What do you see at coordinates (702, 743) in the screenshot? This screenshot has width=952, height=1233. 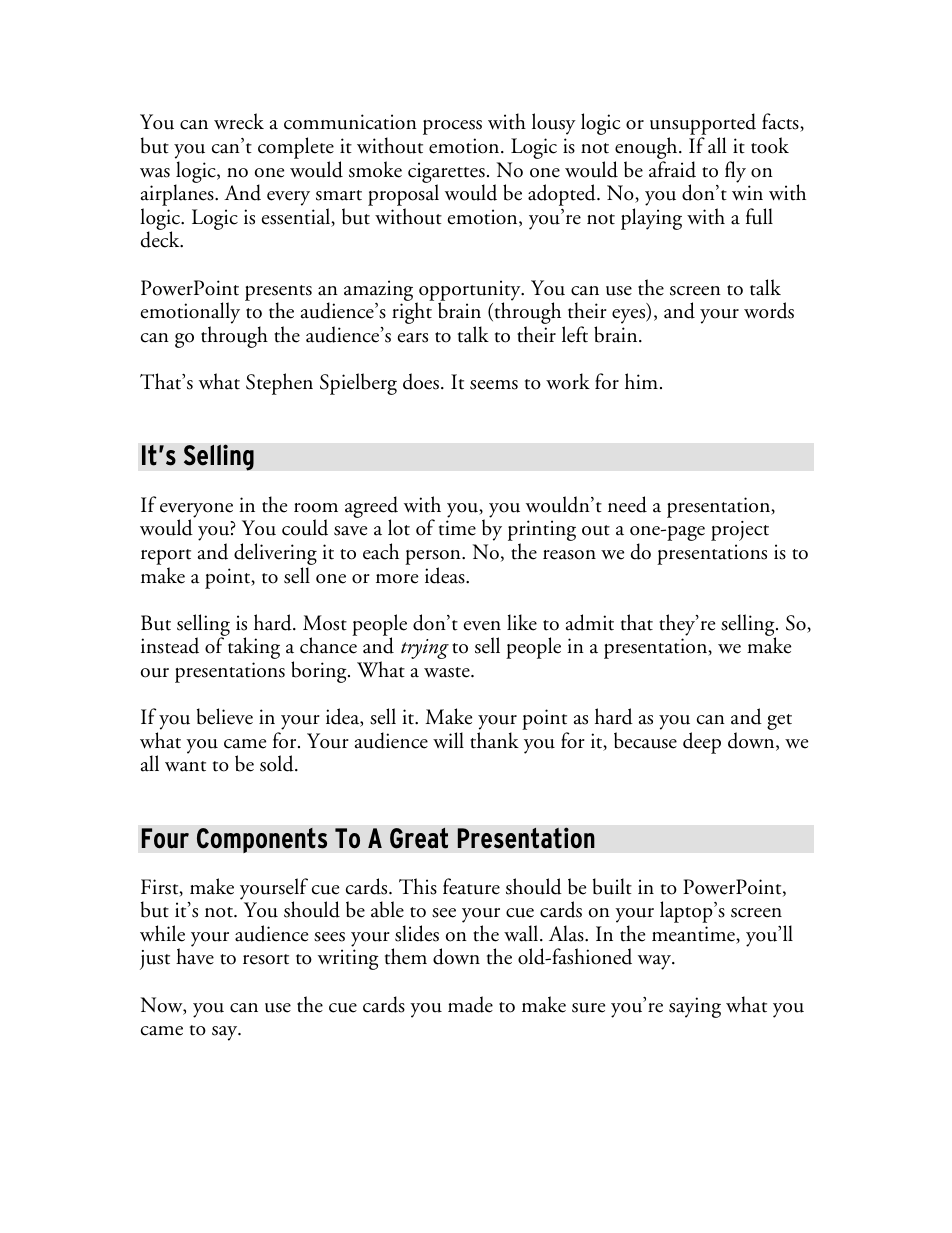 I see `deep` at bounding box center [702, 743].
